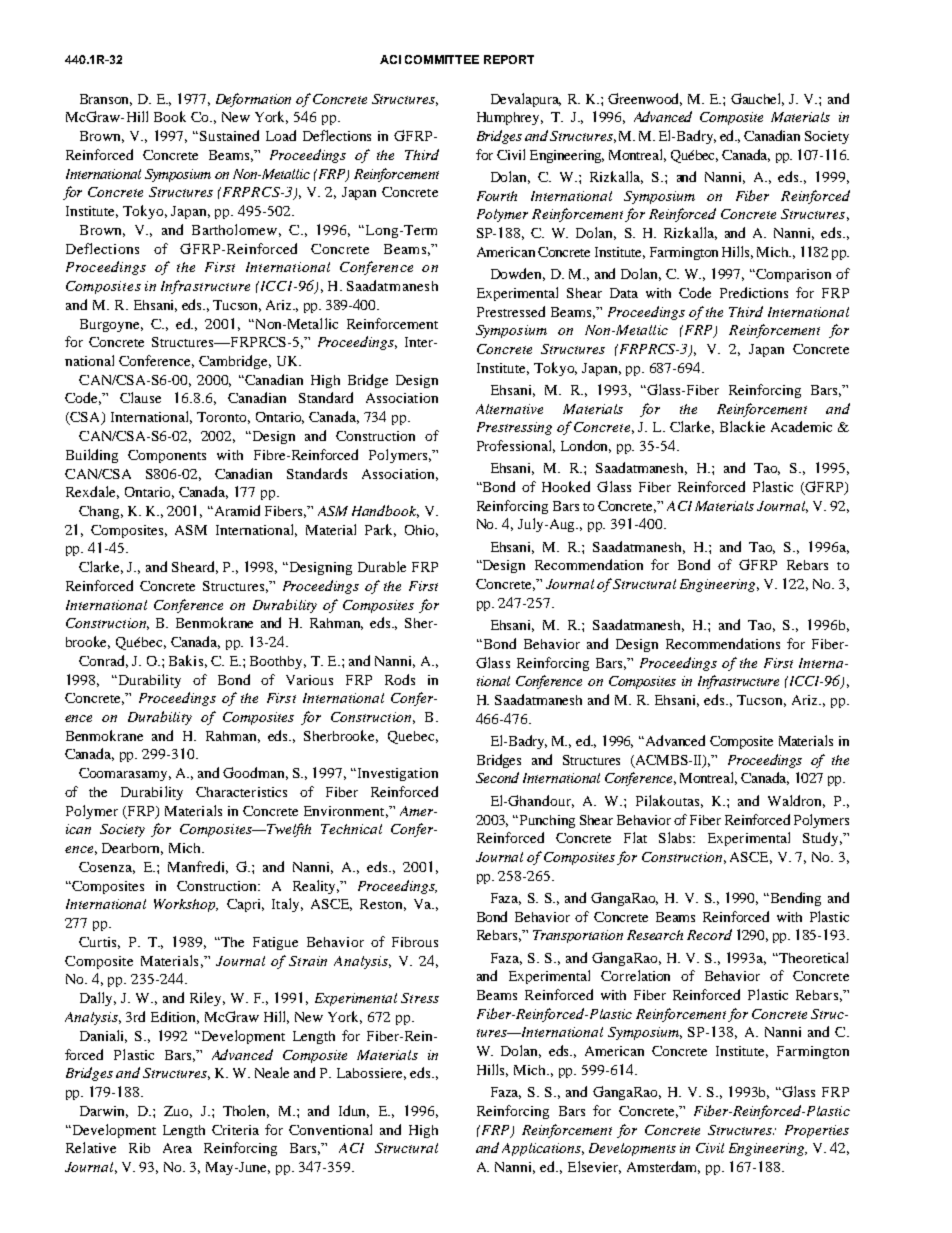 This page has height=1233, width=952. I want to click on COMMITTEE, so click(442, 59).
